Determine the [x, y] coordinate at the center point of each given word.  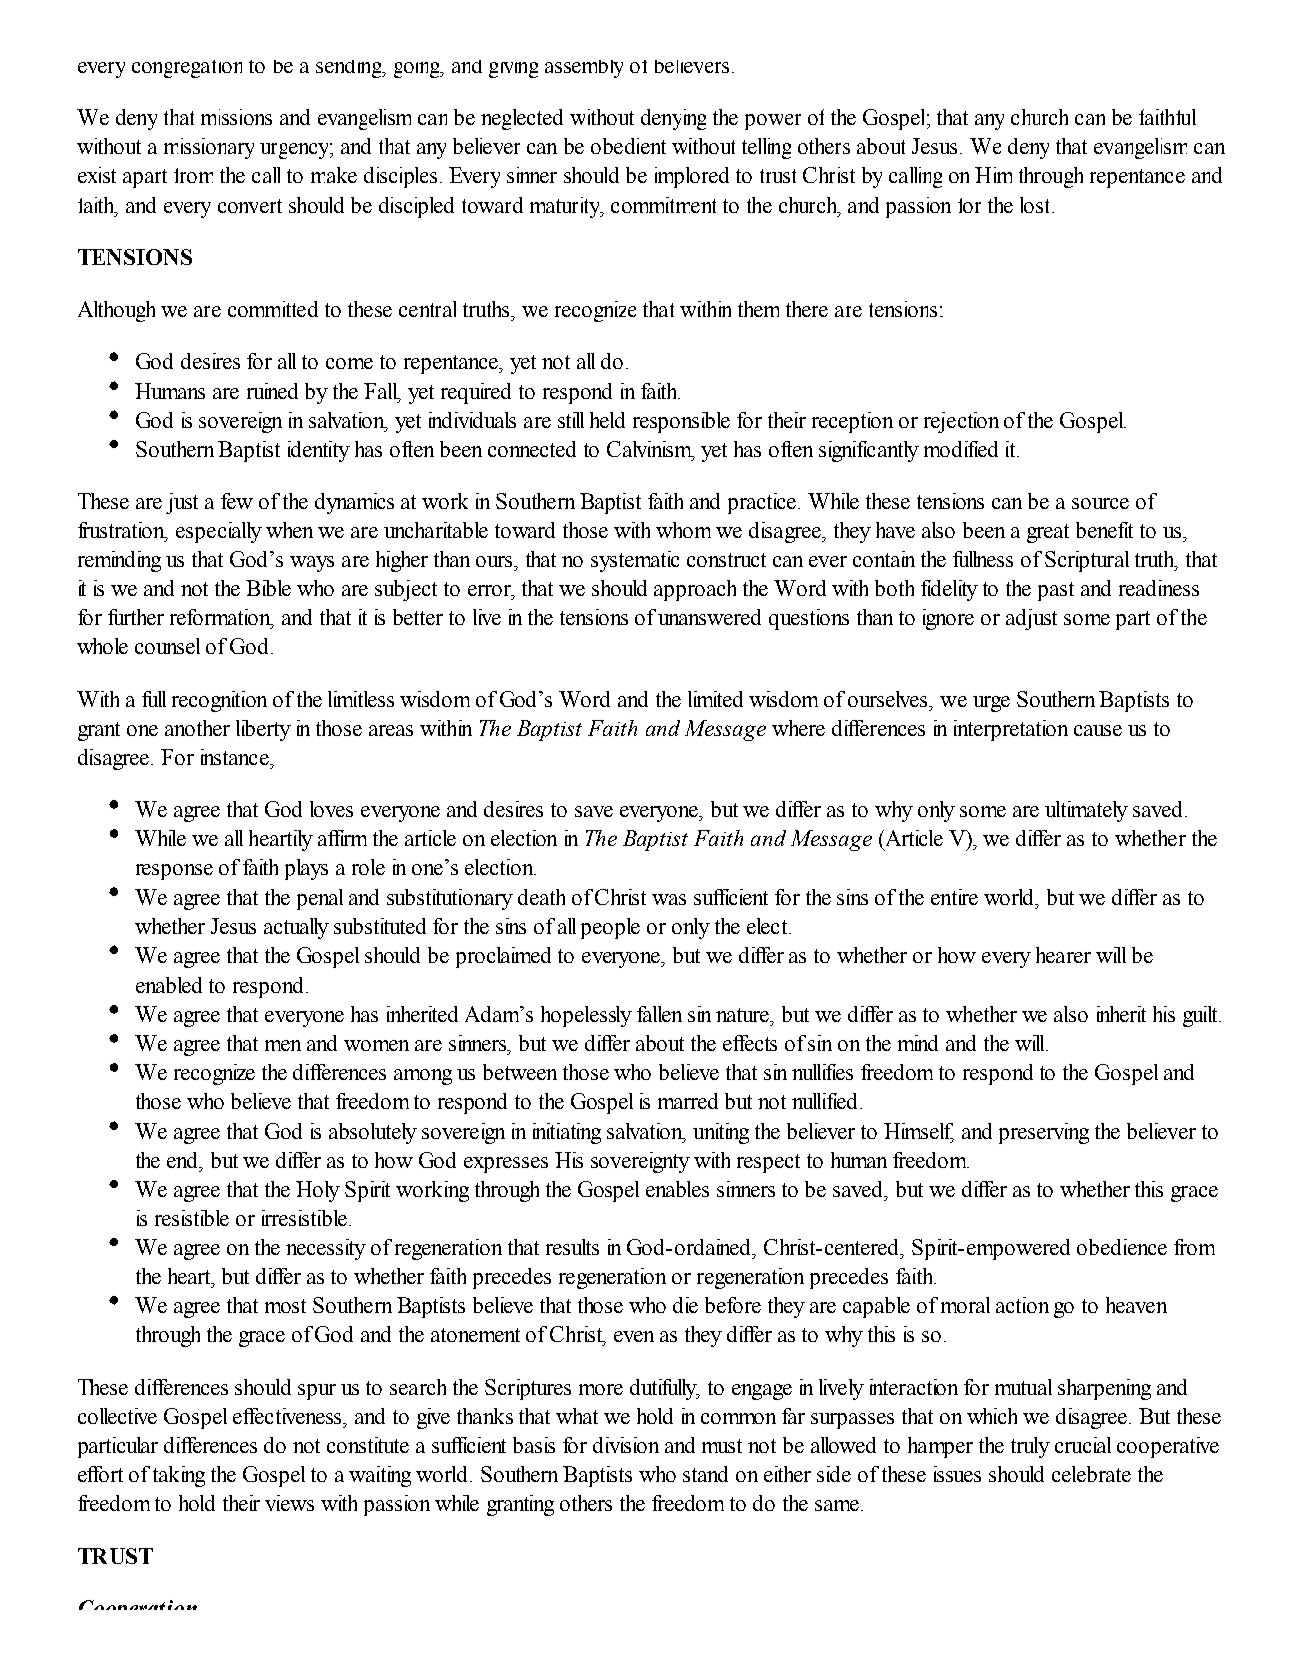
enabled [169, 985]
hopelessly [586, 1016]
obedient [628, 146]
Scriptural [1087, 561]
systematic [635, 561]
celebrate [1091, 1474]
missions [236, 117]
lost [1036, 205]
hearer [1063, 955]
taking [179, 1476]
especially [219, 532]
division [626, 1445]
